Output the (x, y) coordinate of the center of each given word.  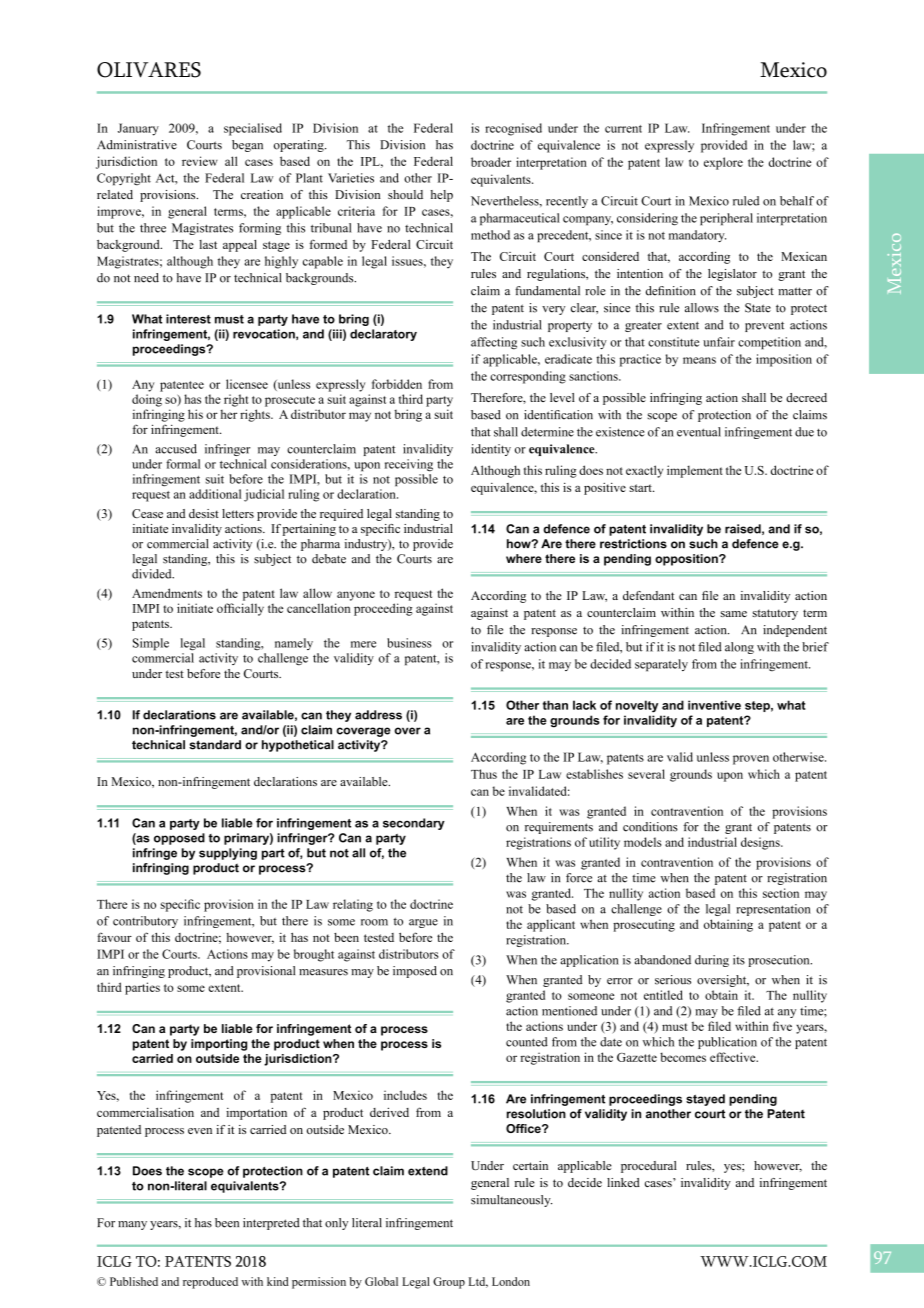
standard (215, 745)
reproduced (210, 1283)
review (200, 161)
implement (695, 471)
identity (491, 450)
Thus (484, 774)
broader (491, 162)
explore (723, 163)
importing (219, 1045)
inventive (714, 705)
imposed (415, 972)
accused (176, 449)
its (739, 960)
